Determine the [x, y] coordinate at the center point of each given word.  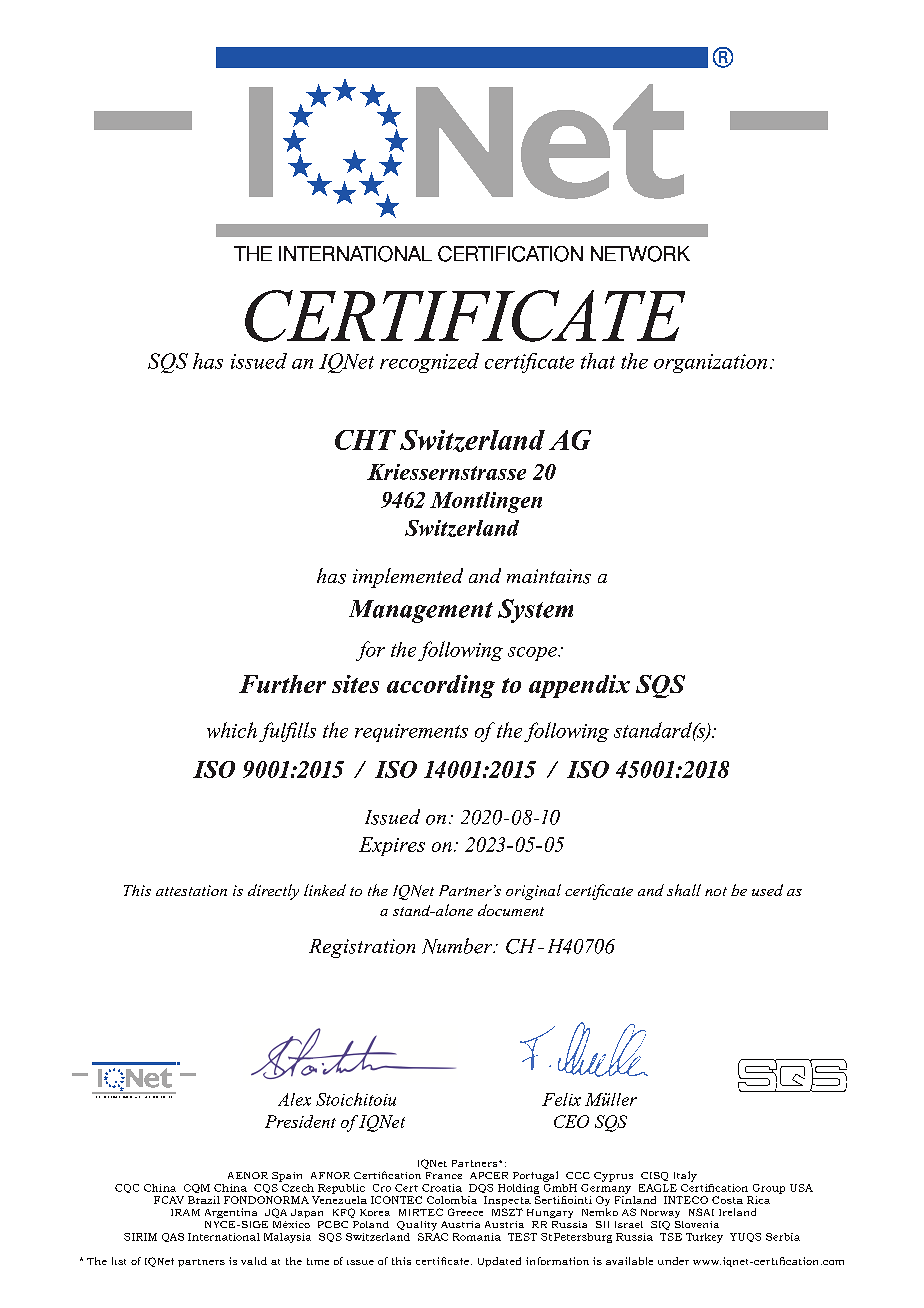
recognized [429, 363]
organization [710, 363]
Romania [477, 1237]
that [598, 361]
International [224, 1237]
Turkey [704, 1238]
